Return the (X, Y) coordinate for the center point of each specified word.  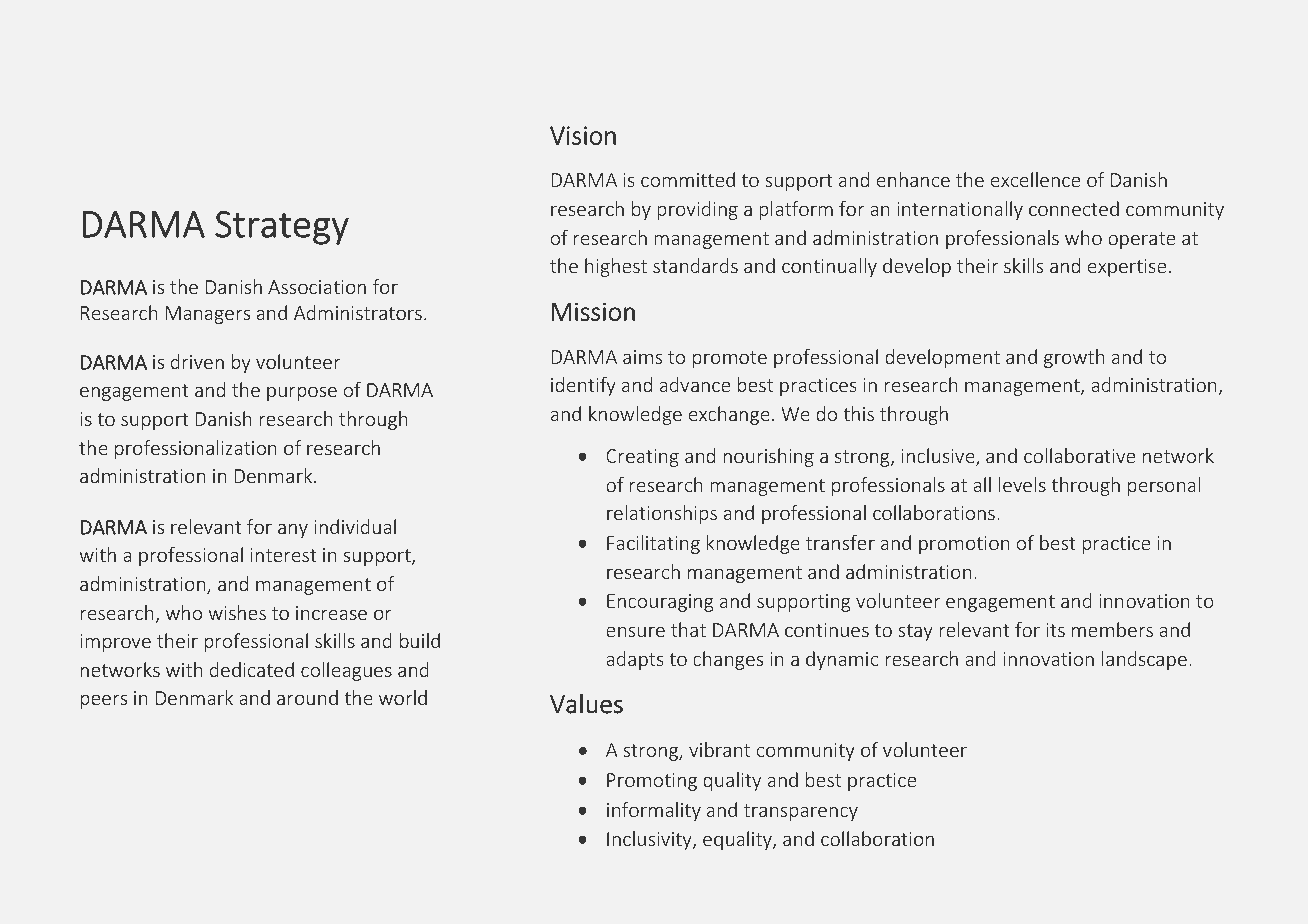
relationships (662, 514)
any (293, 530)
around (307, 697)
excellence (1035, 179)
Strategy (282, 228)
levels (1022, 485)
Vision (583, 135)
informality (654, 811)
